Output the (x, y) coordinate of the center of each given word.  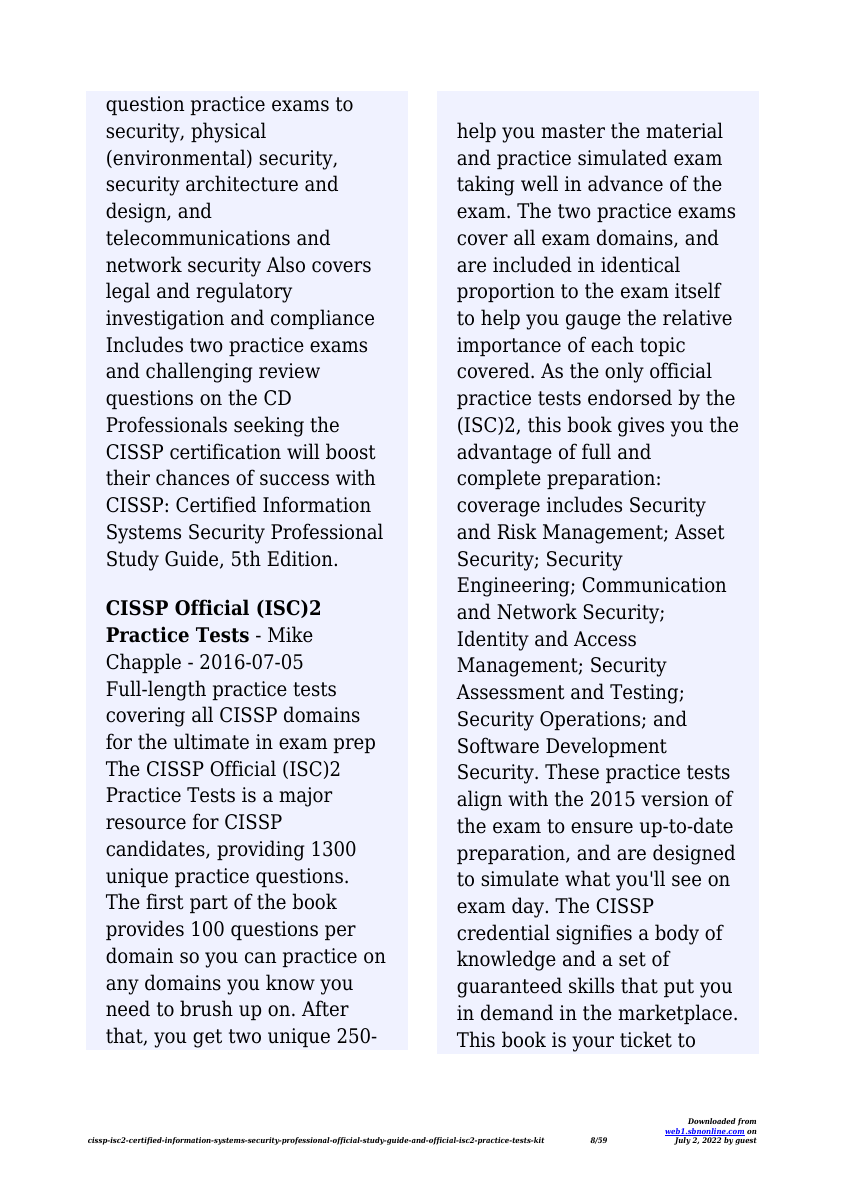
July (682, 1140)
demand (517, 1012)
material (684, 130)
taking (485, 185)
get (207, 1038)
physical (228, 132)
